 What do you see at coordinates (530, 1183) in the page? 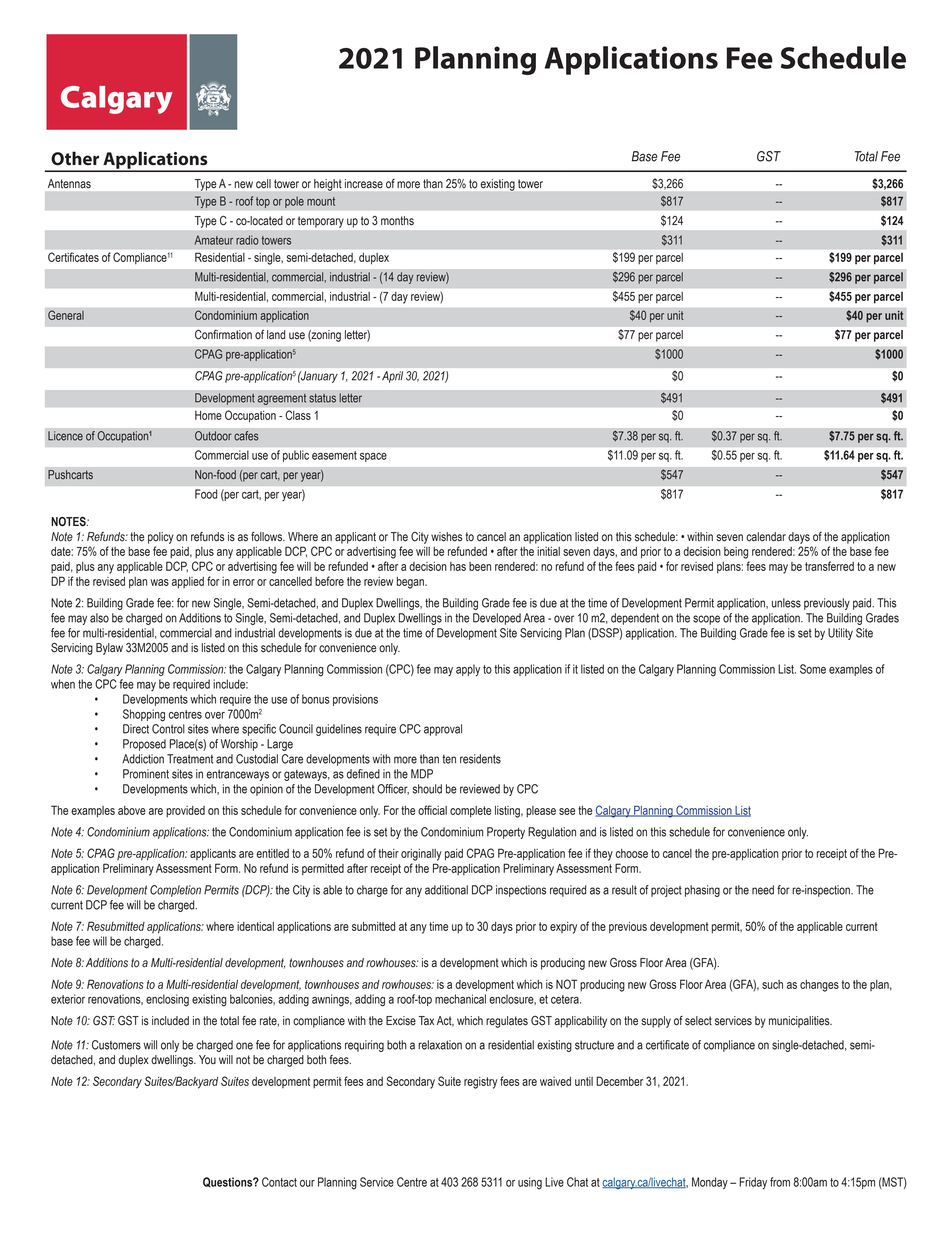
I see `using` at bounding box center [530, 1183].
